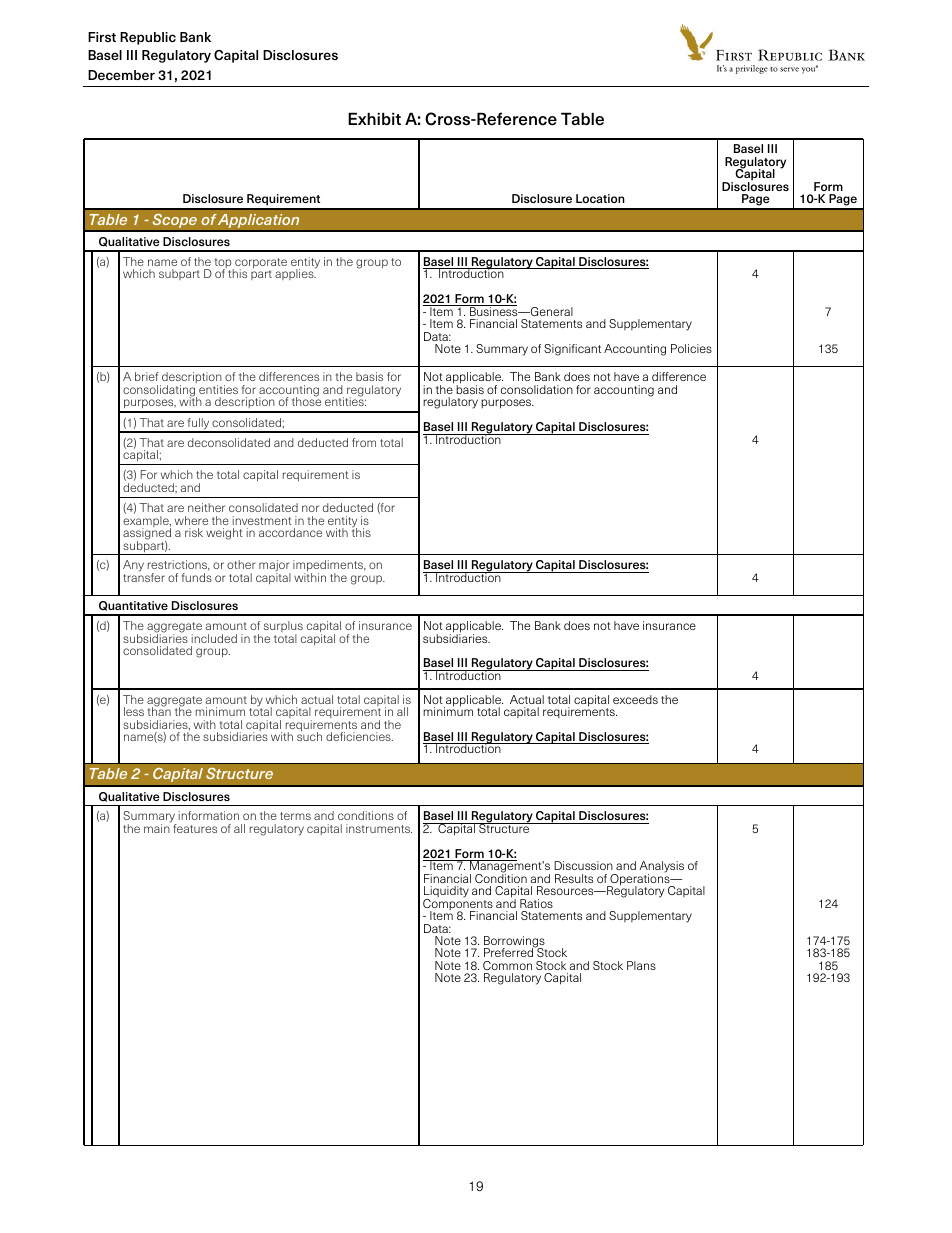 Image resolution: width=952 pixels, height=1233 pixels. I want to click on features, so click(195, 828).
